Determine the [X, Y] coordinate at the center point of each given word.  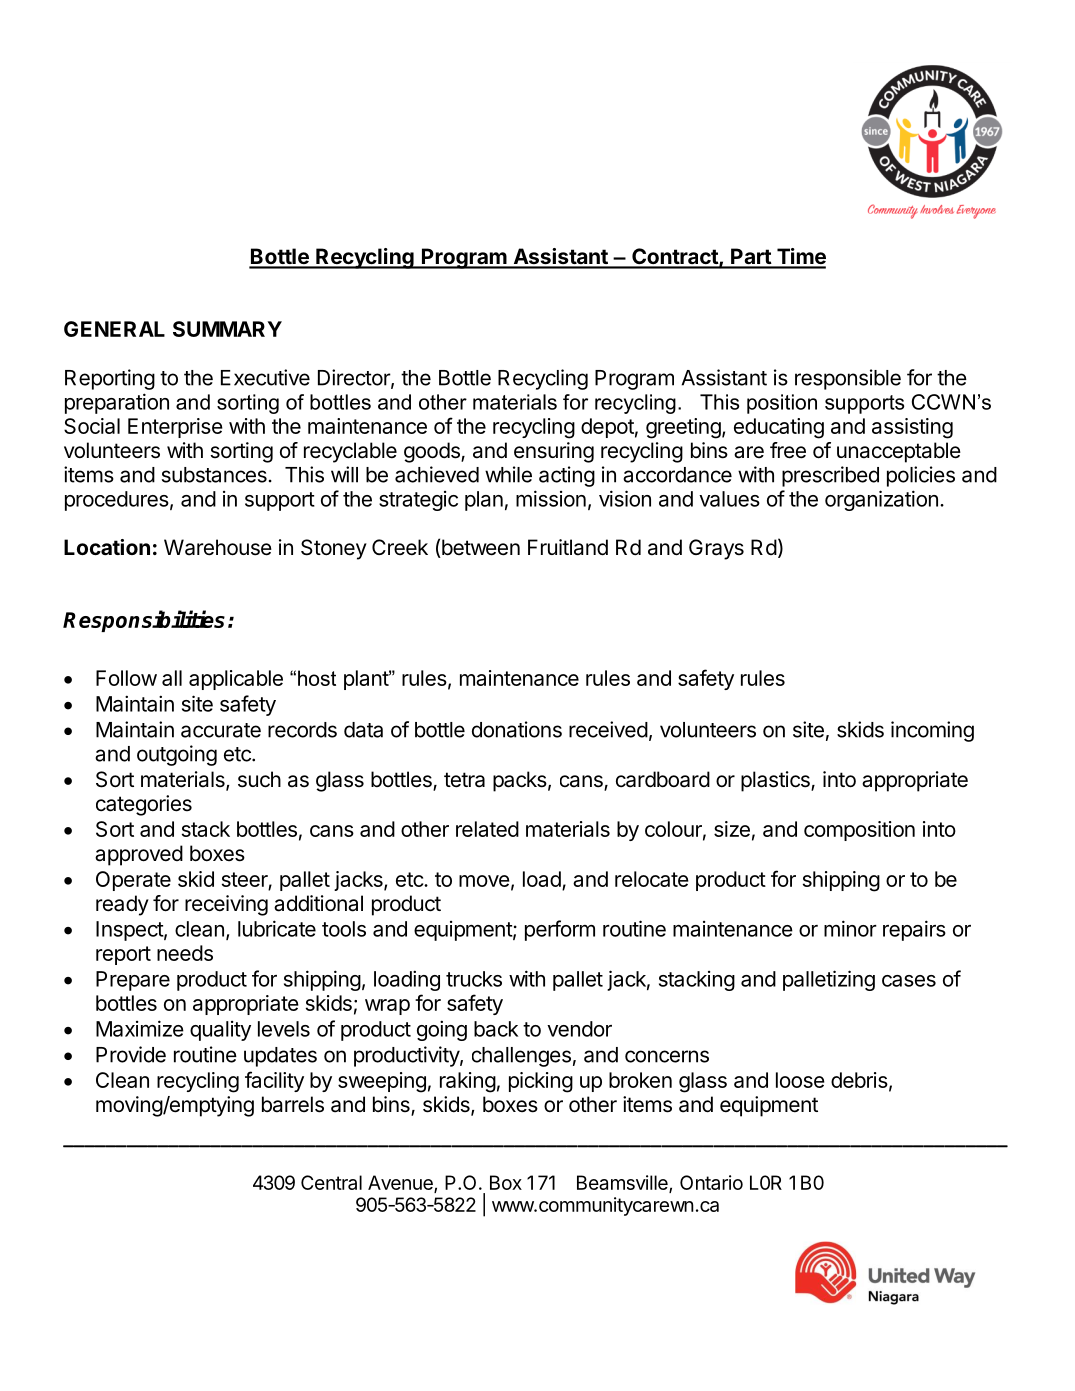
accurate [221, 730]
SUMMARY [227, 329]
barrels [293, 1104]
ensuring [554, 452]
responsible [848, 379]
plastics [776, 781]
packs [520, 781]
